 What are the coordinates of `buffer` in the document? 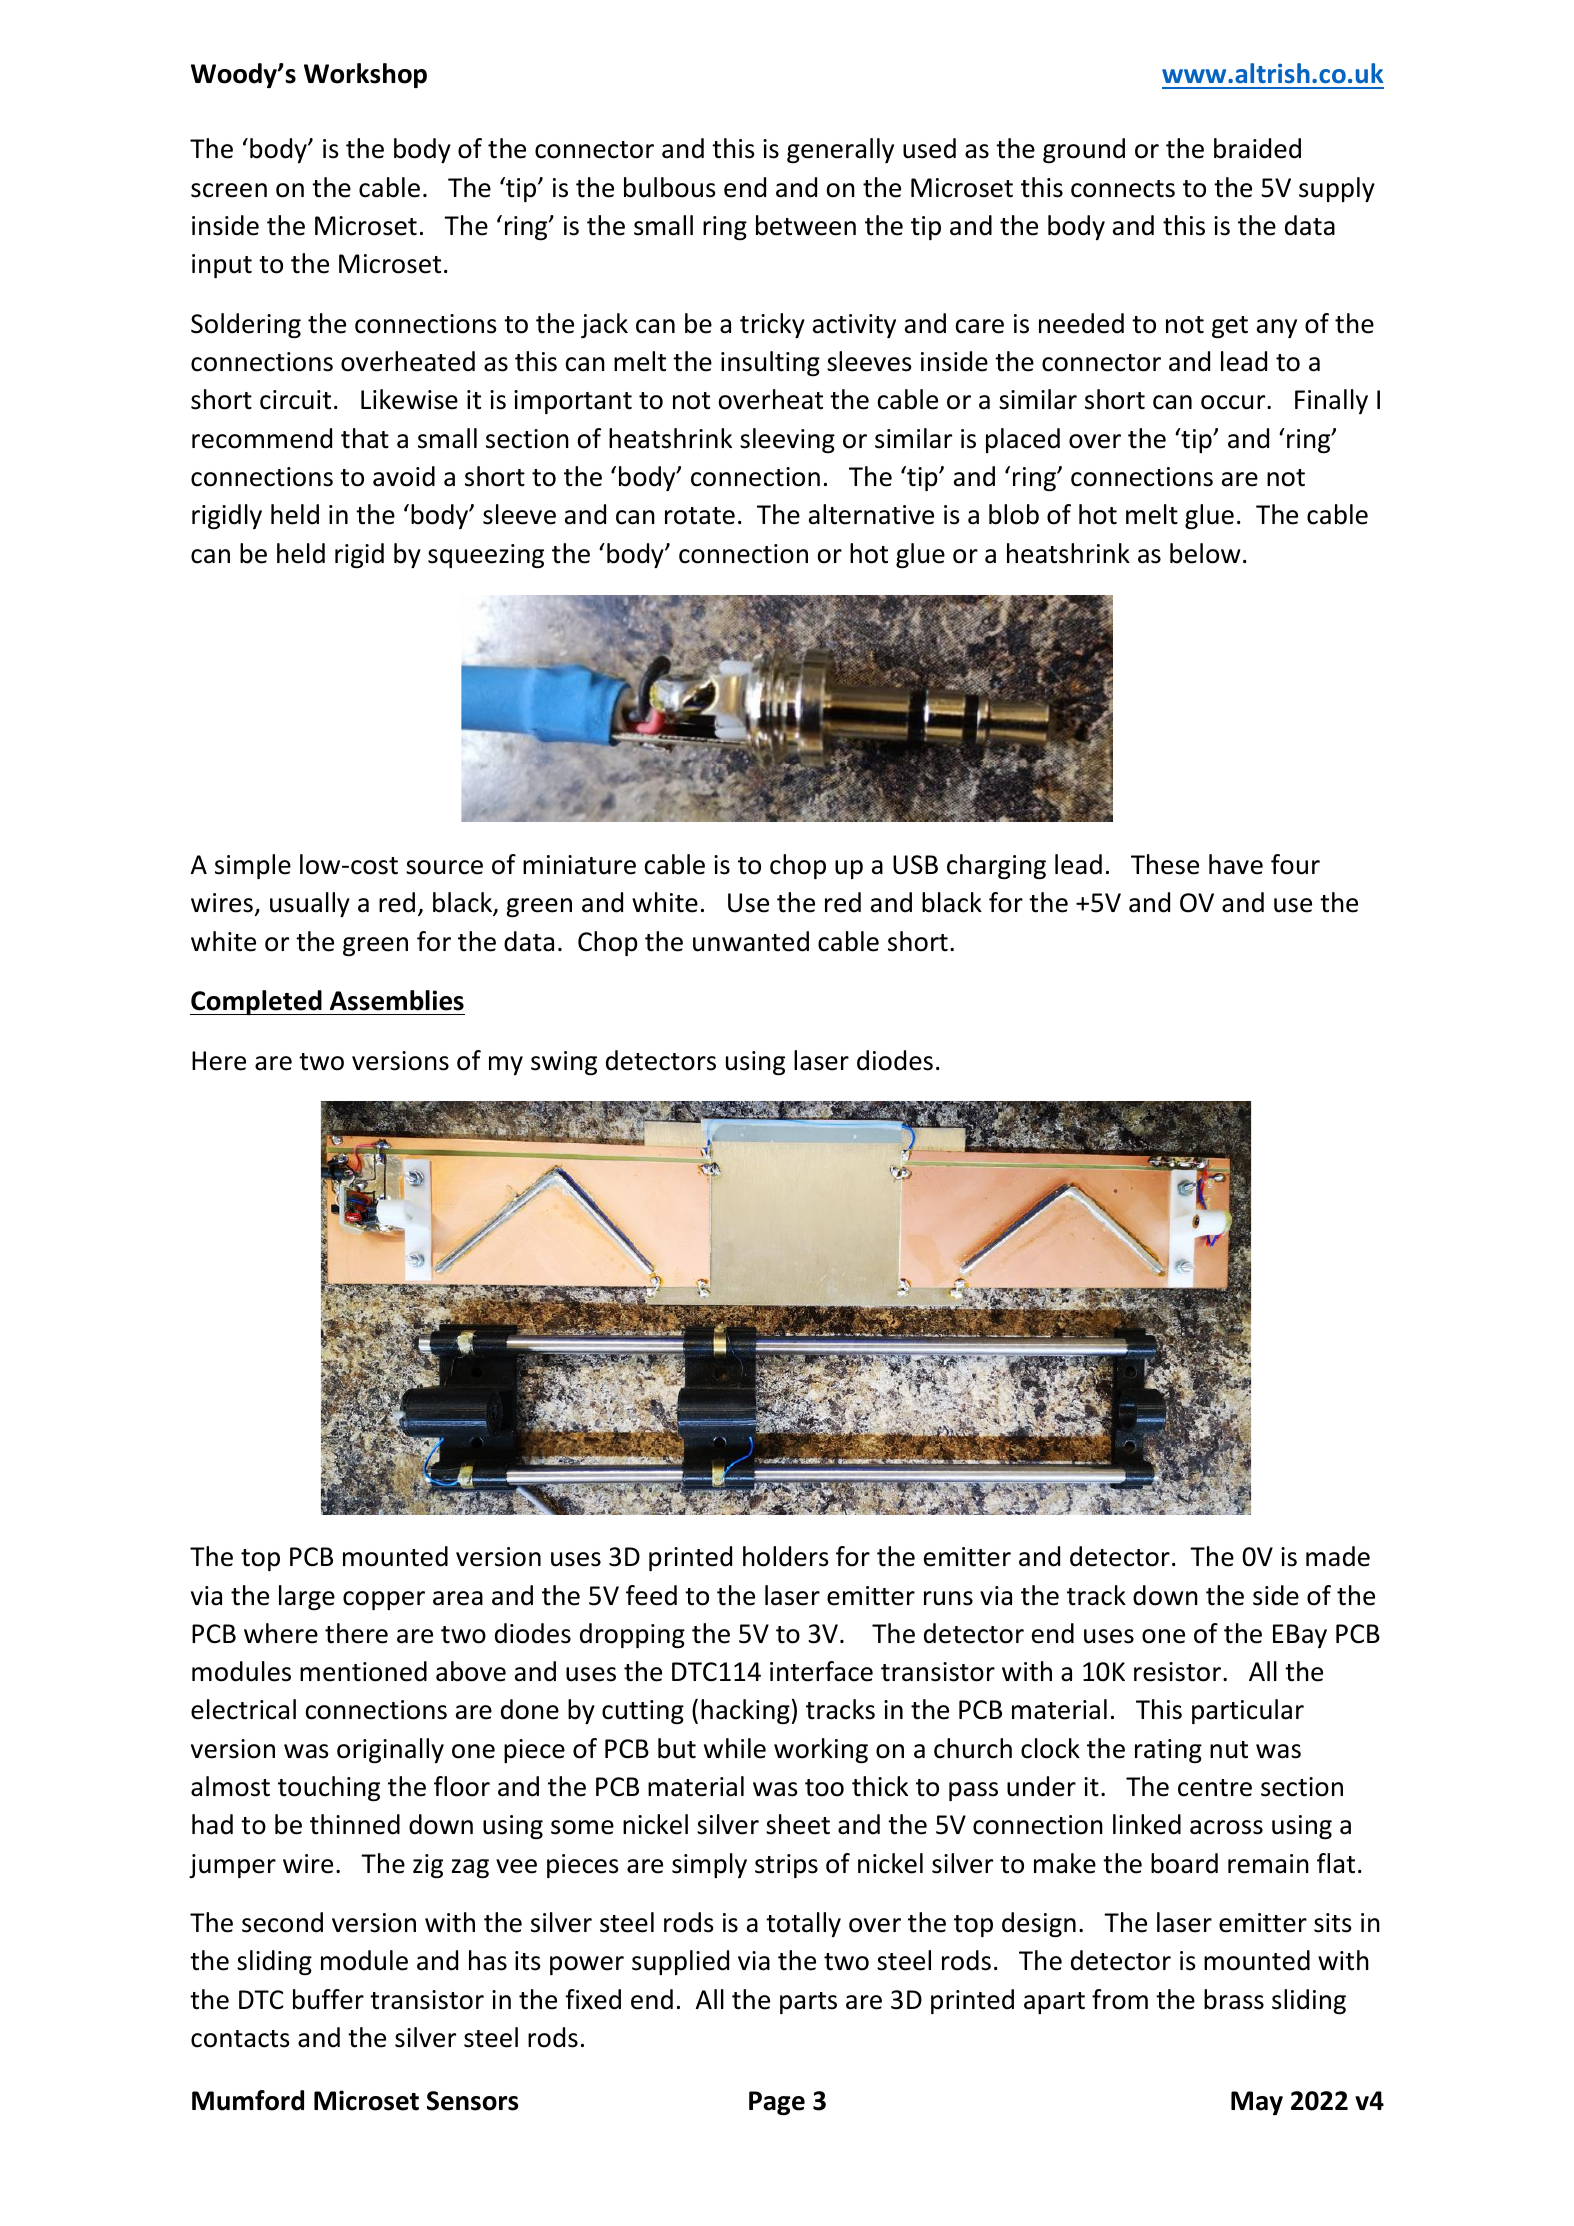 It's located at (328, 1999).
